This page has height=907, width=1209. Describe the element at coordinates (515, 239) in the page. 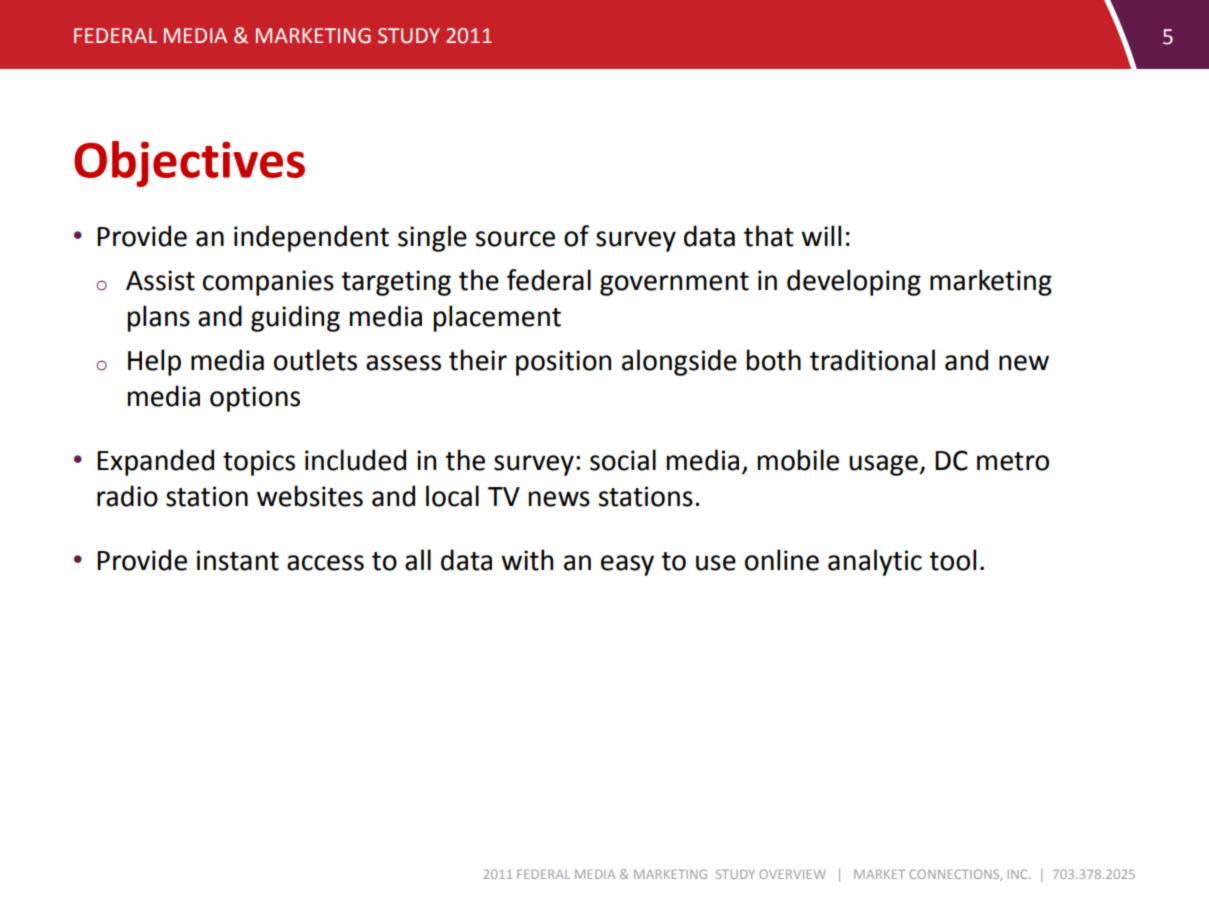

I see `source` at that location.
